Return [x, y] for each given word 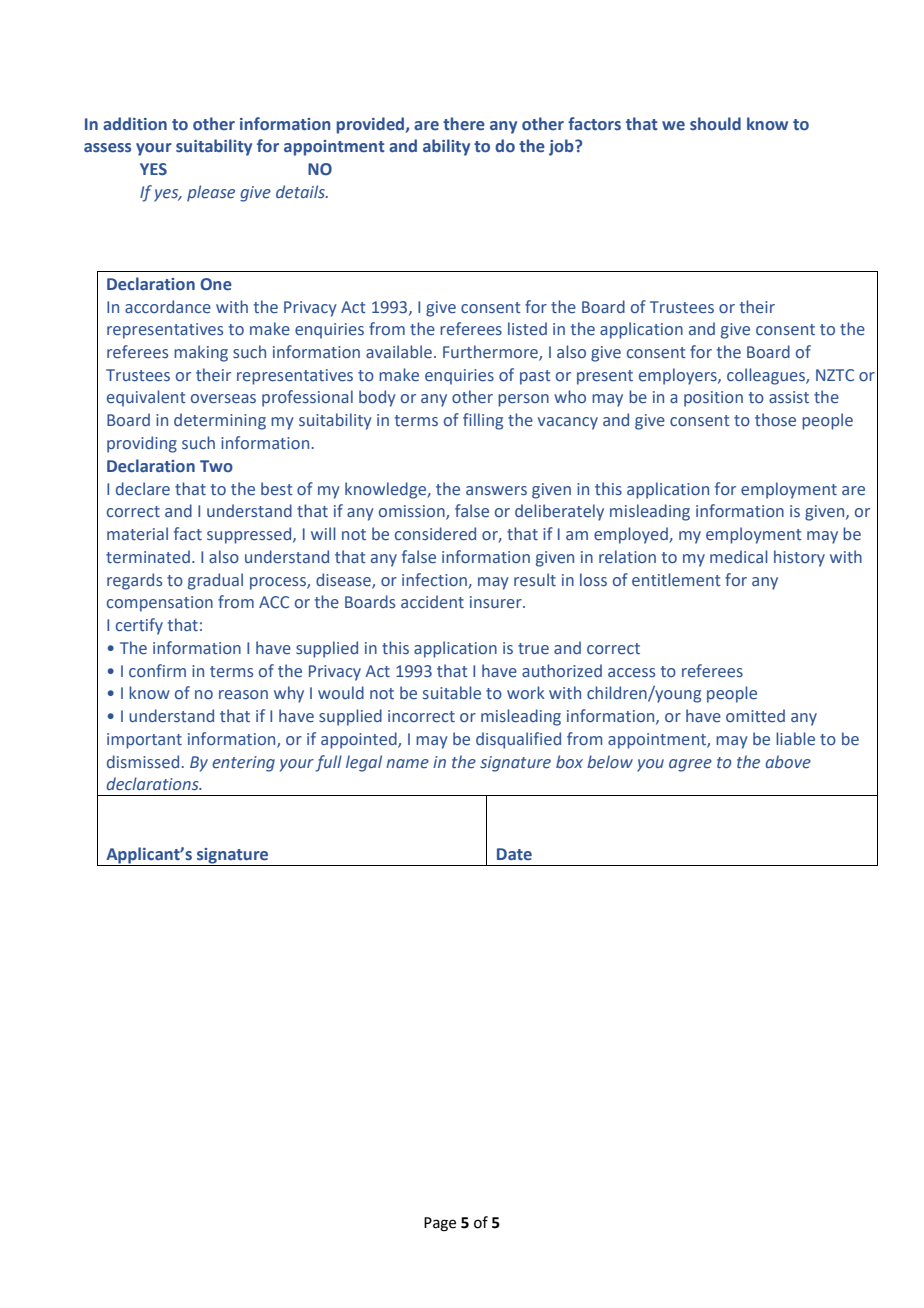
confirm [157, 670]
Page [440, 1224]
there [464, 124]
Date [514, 854]
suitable [452, 693]
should [715, 123]
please [211, 193]
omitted [755, 715]
